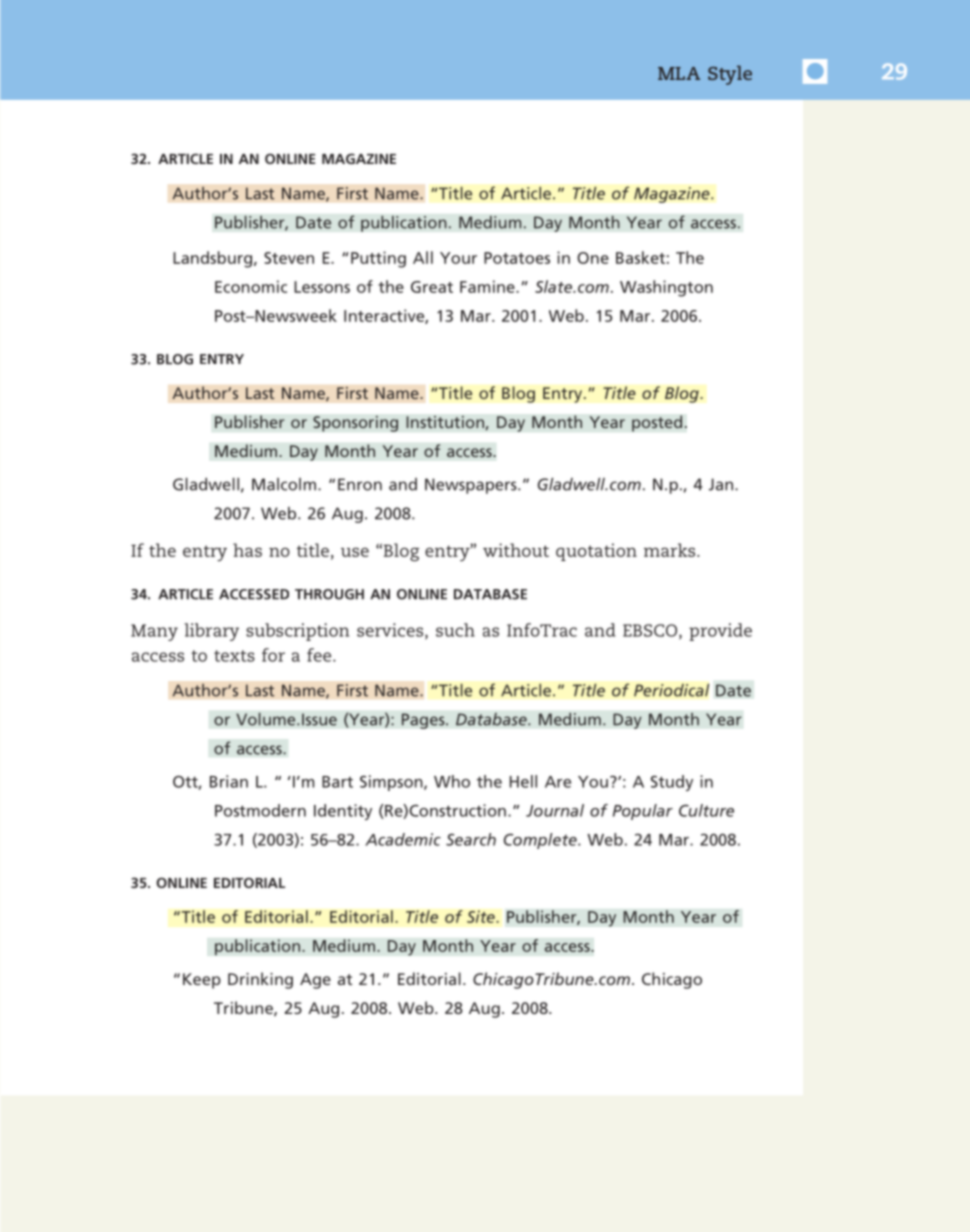 The width and height of the document is (970, 1232). I want to click on Keep, so click(202, 981).
